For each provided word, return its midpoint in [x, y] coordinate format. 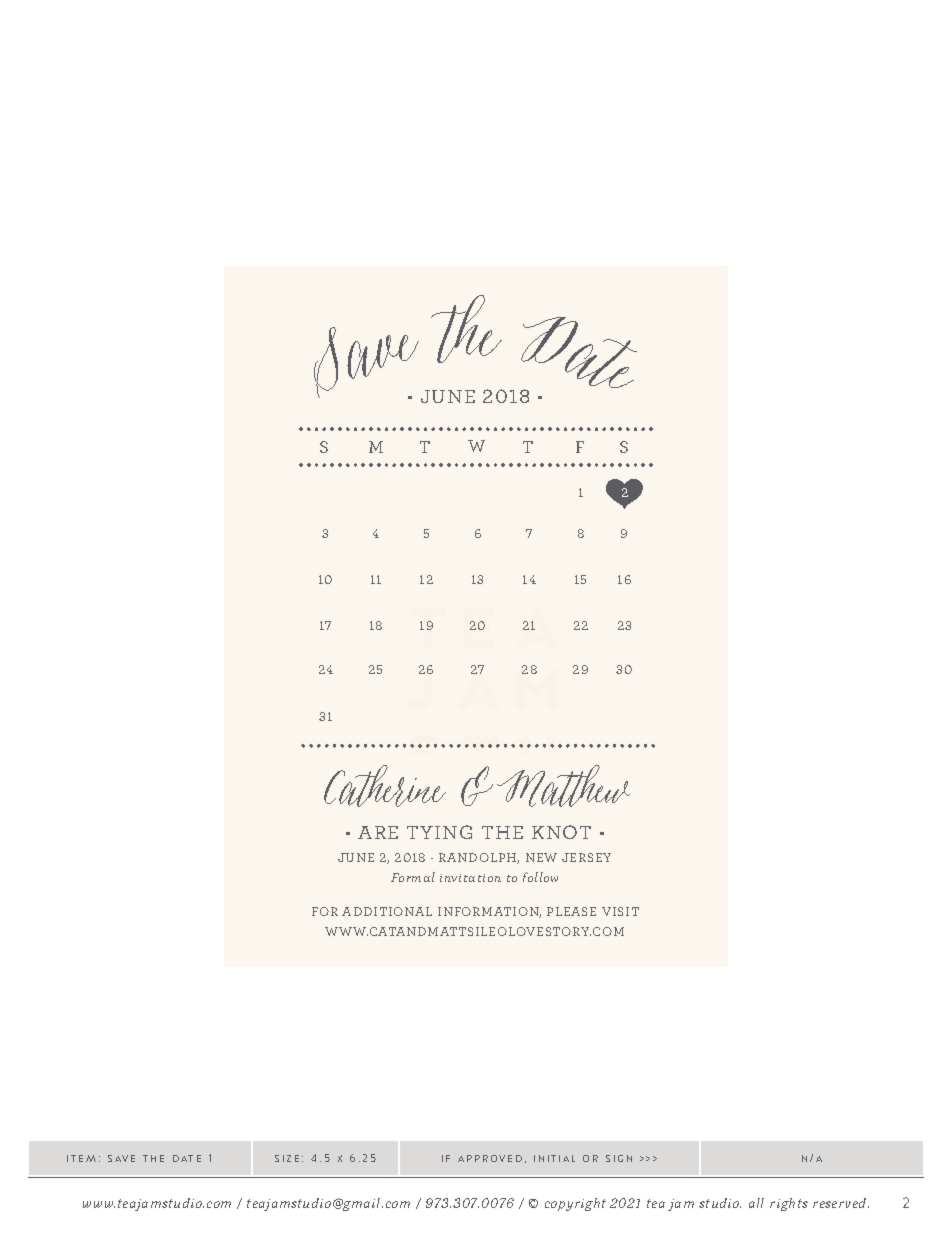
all [756, 1203]
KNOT [561, 832]
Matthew [563, 786]
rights [789, 1204]
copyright [575, 1204]
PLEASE [571, 911]
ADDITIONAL [387, 911]
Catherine [385, 786]
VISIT [620, 911]
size [287, 1158]
